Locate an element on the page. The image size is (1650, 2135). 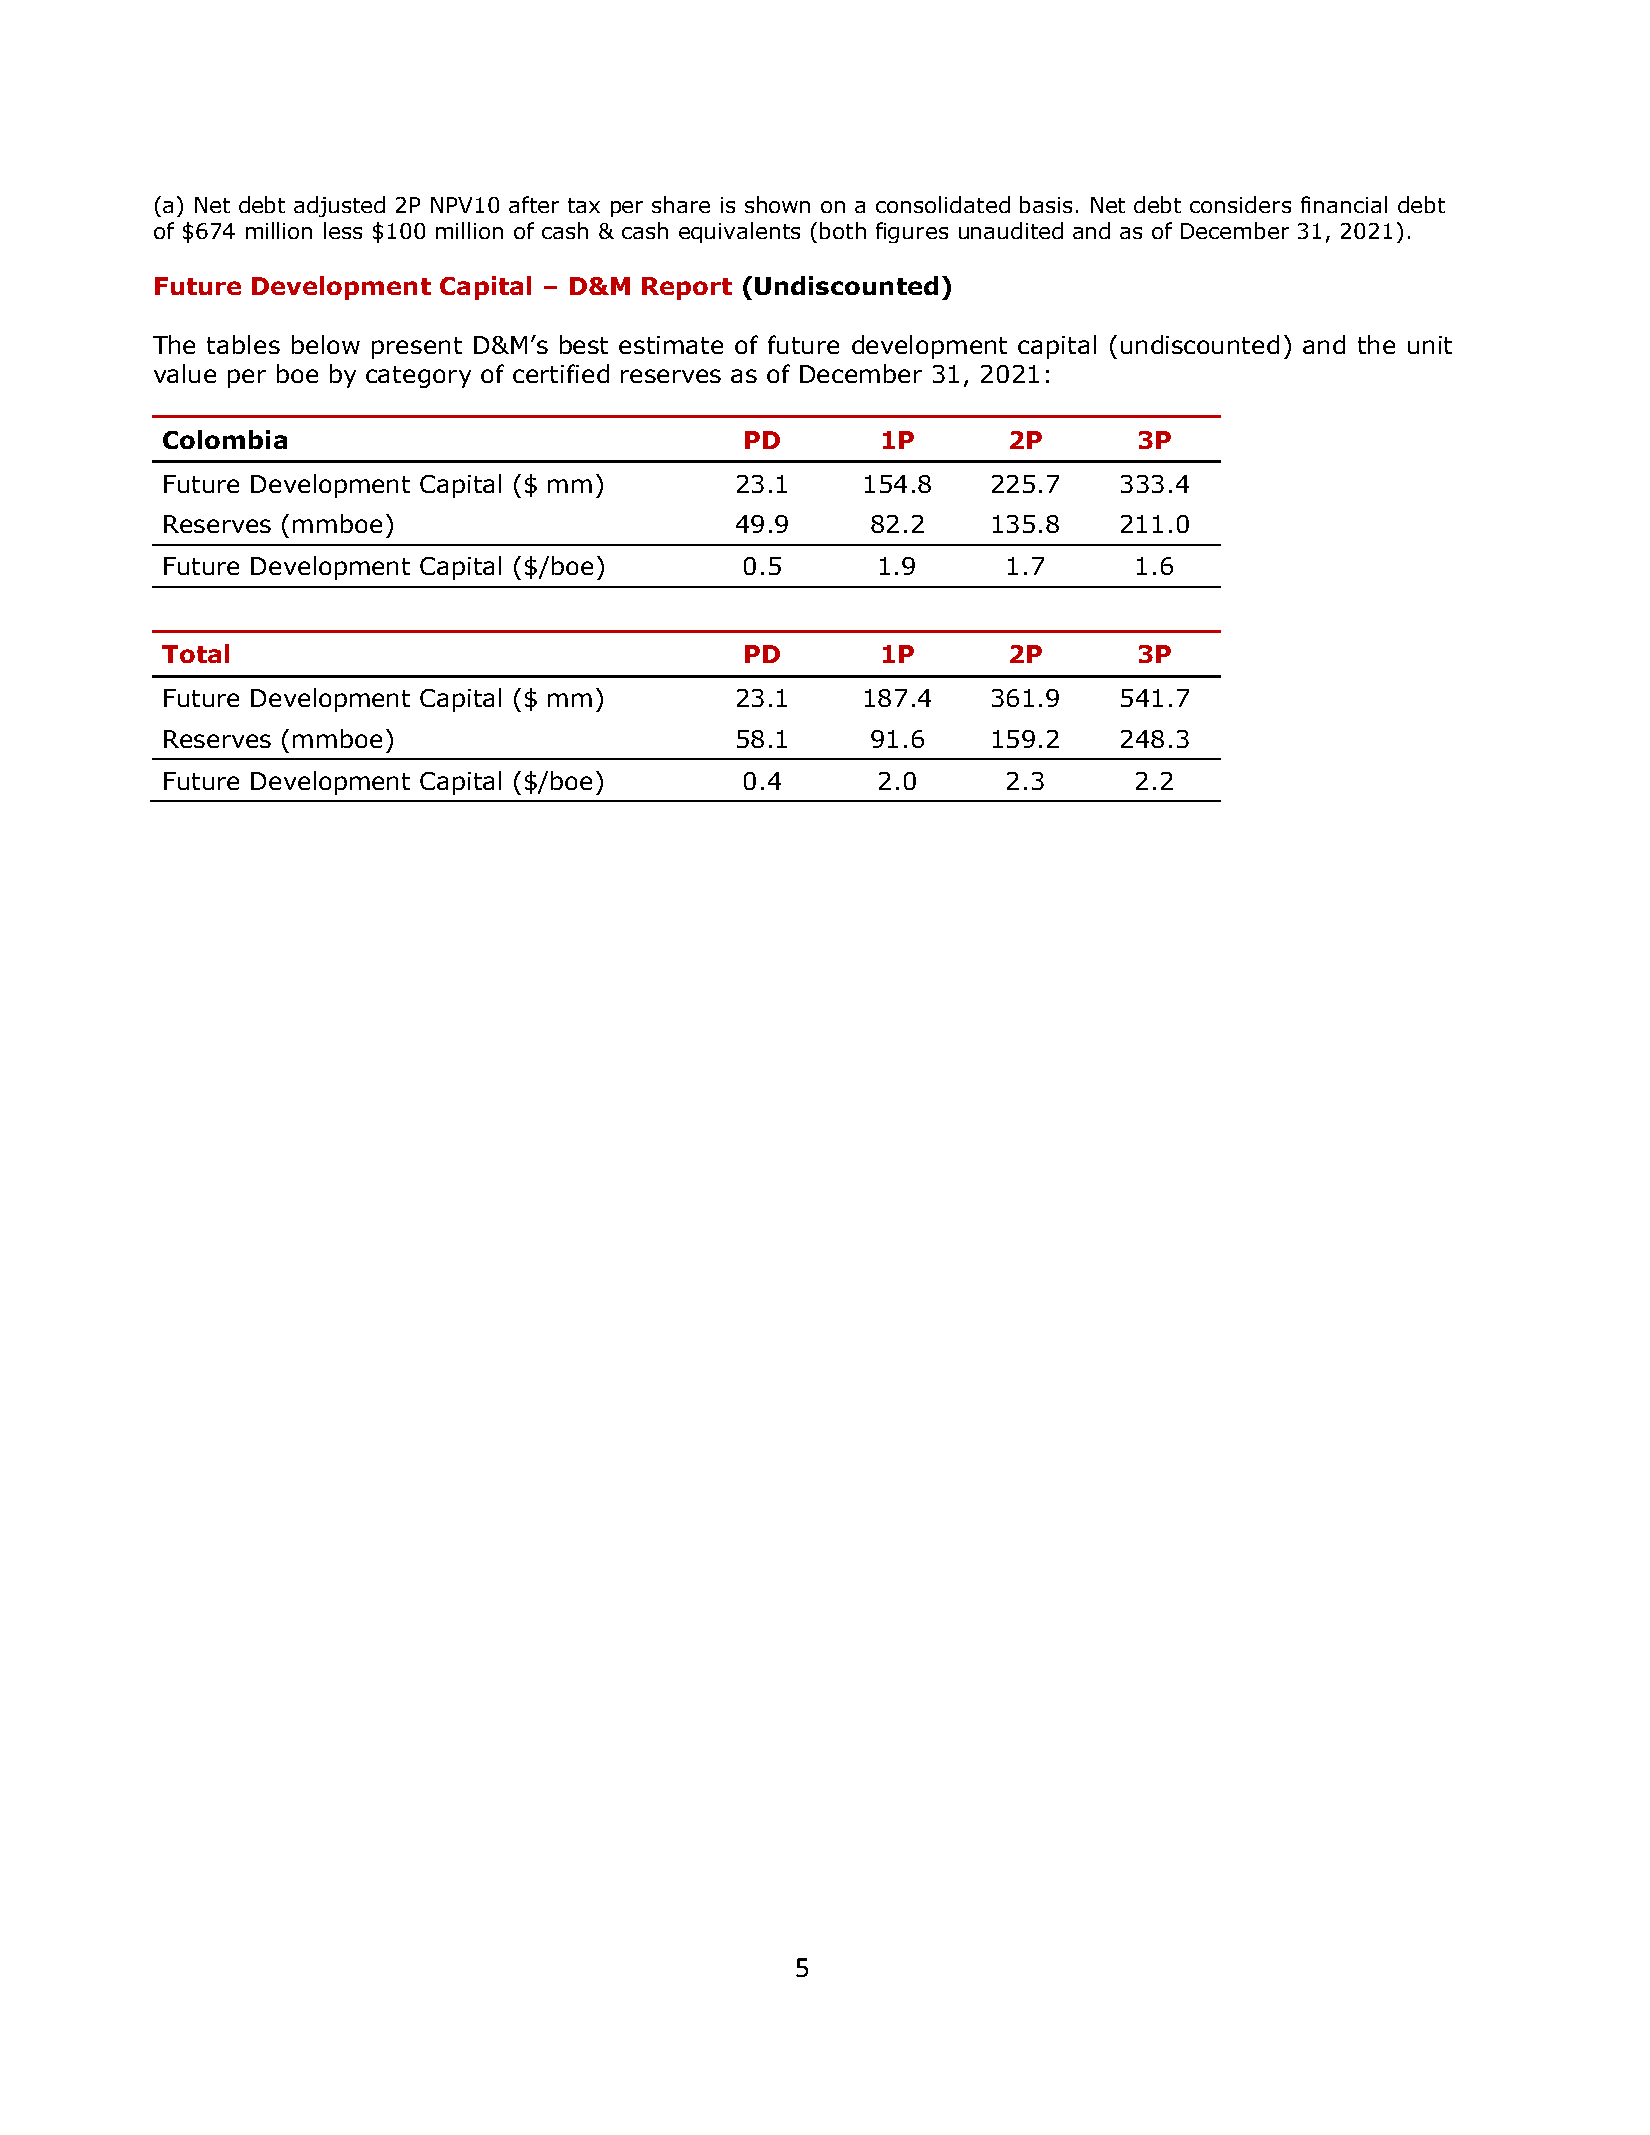
both is located at coordinates (843, 230).
